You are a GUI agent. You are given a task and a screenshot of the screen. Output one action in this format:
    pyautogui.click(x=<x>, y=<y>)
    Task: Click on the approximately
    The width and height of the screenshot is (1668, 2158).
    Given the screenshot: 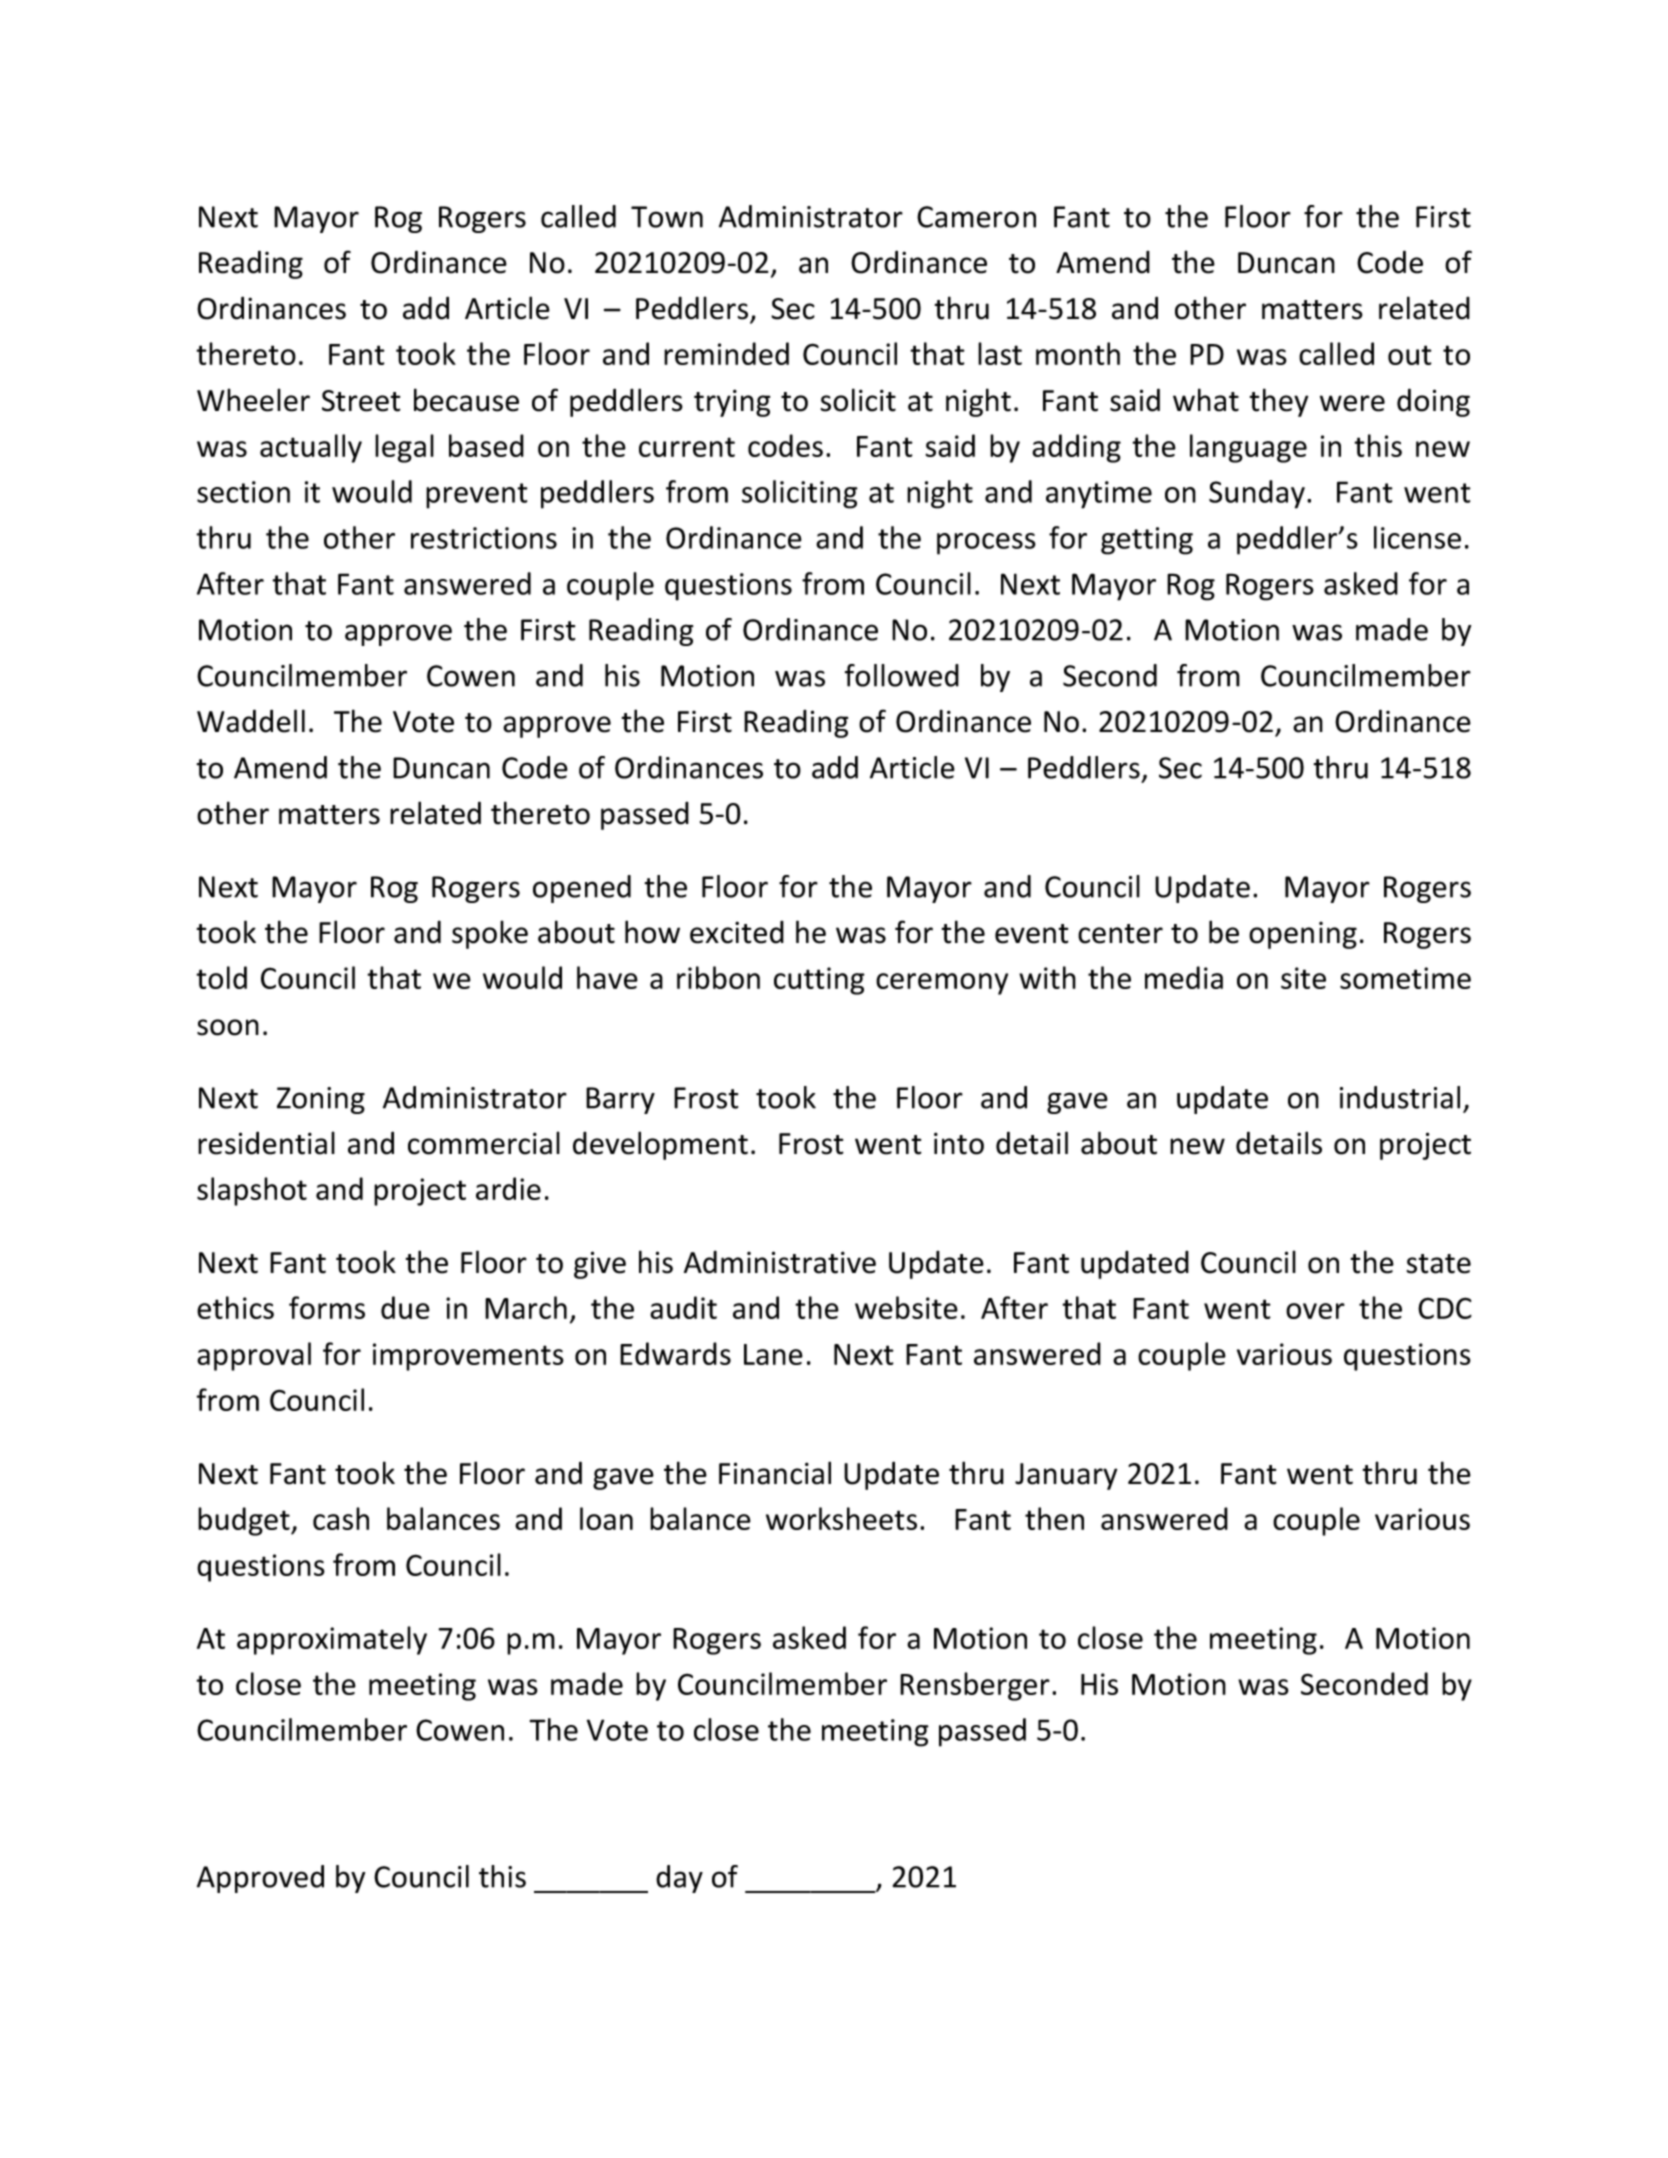 What is the action you would take?
    pyautogui.click(x=332, y=1640)
